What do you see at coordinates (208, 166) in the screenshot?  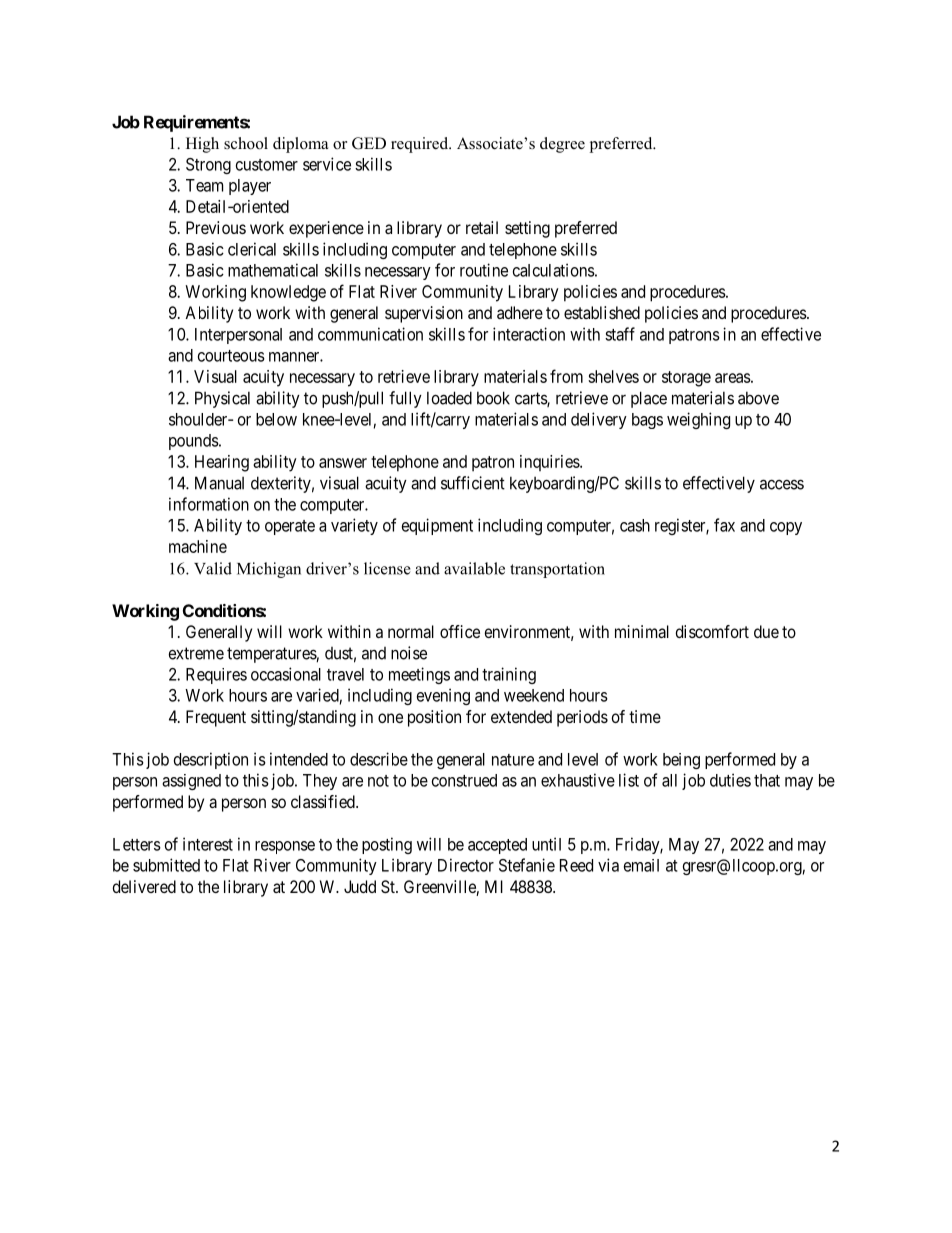 I see `Strong` at bounding box center [208, 166].
